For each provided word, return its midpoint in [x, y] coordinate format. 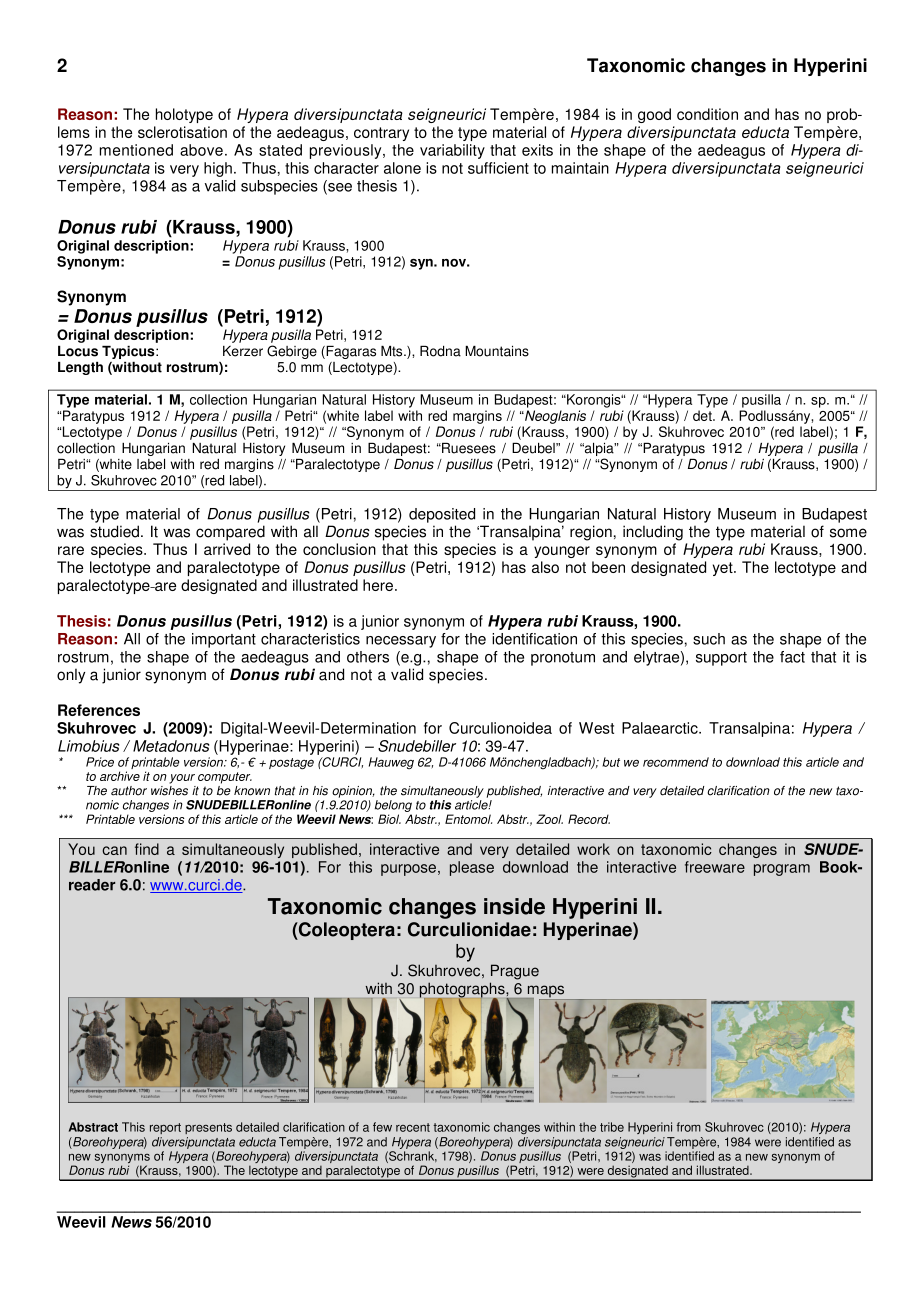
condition [707, 114]
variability [452, 151]
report [165, 1128]
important [224, 640]
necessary [401, 642]
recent [413, 1127]
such [709, 639]
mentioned [136, 150]
